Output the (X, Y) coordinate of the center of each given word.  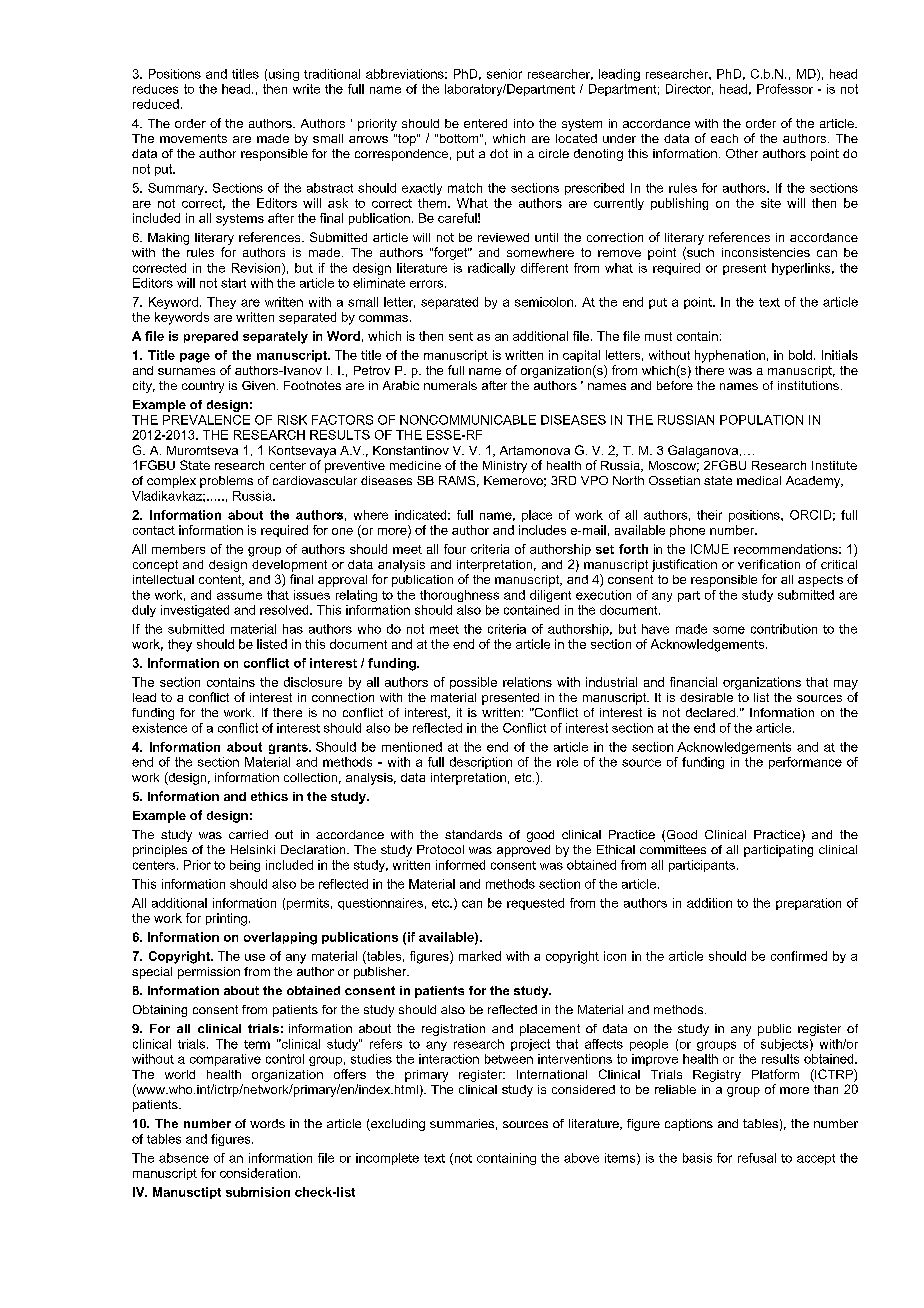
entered (485, 123)
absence (184, 1158)
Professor (785, 89)
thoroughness (459, 596)
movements (193, 138)
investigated (195, 611)
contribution (784, 629)
